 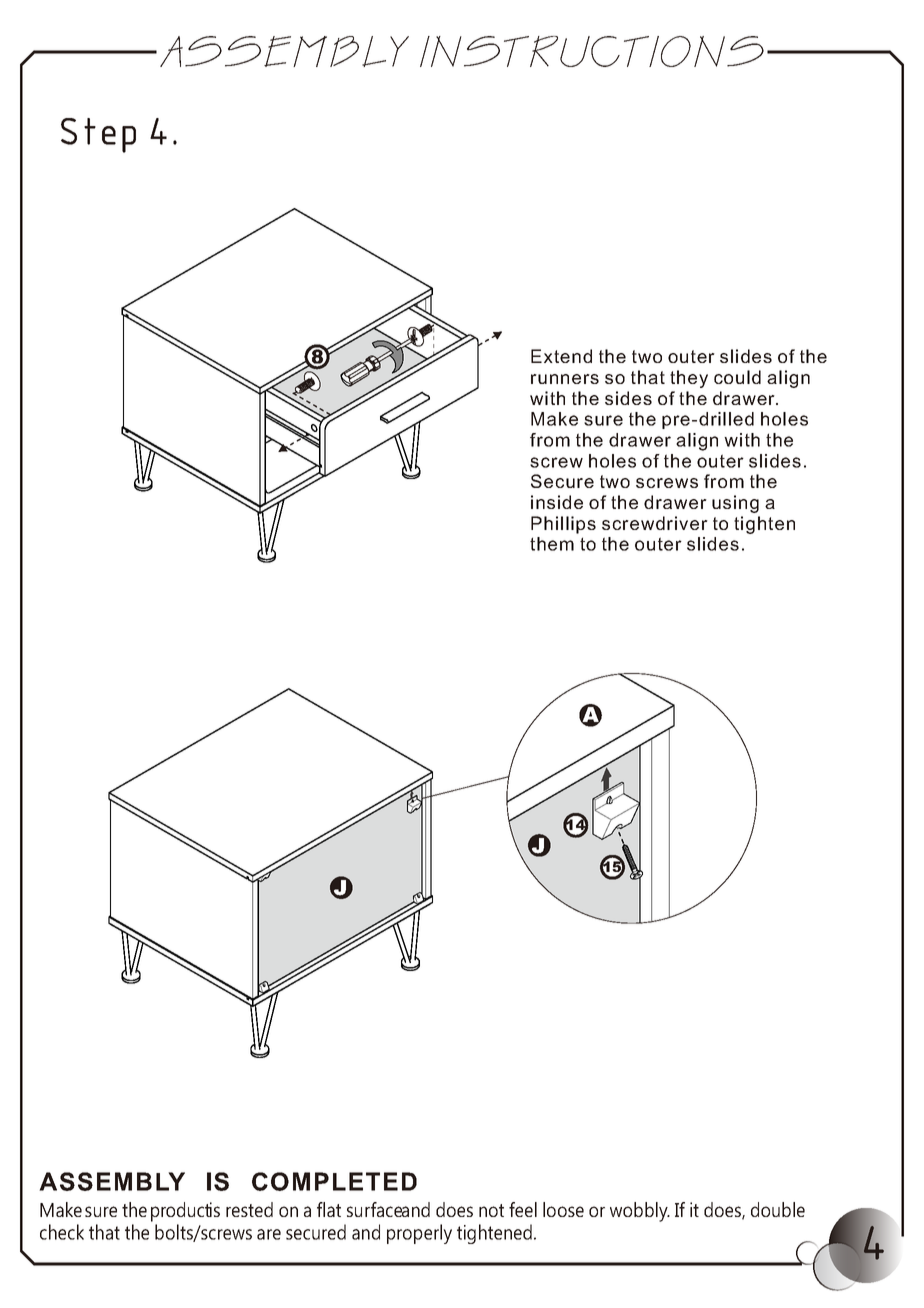 What do you see at coordinates (563, 525) in the image?
I see `Phillips` at bounding box center [563, 525].
